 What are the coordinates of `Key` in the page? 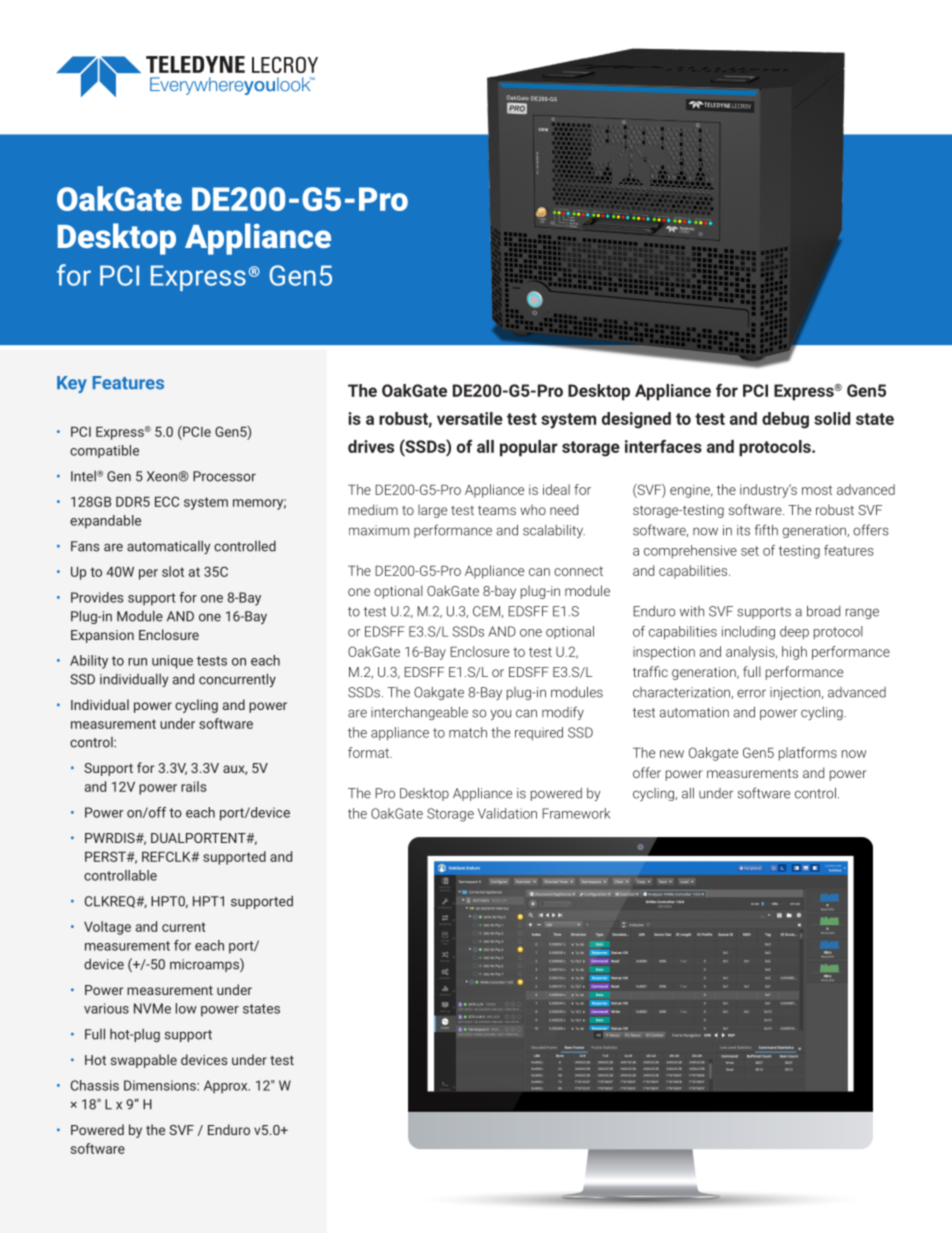 It's located at (72, 384).
